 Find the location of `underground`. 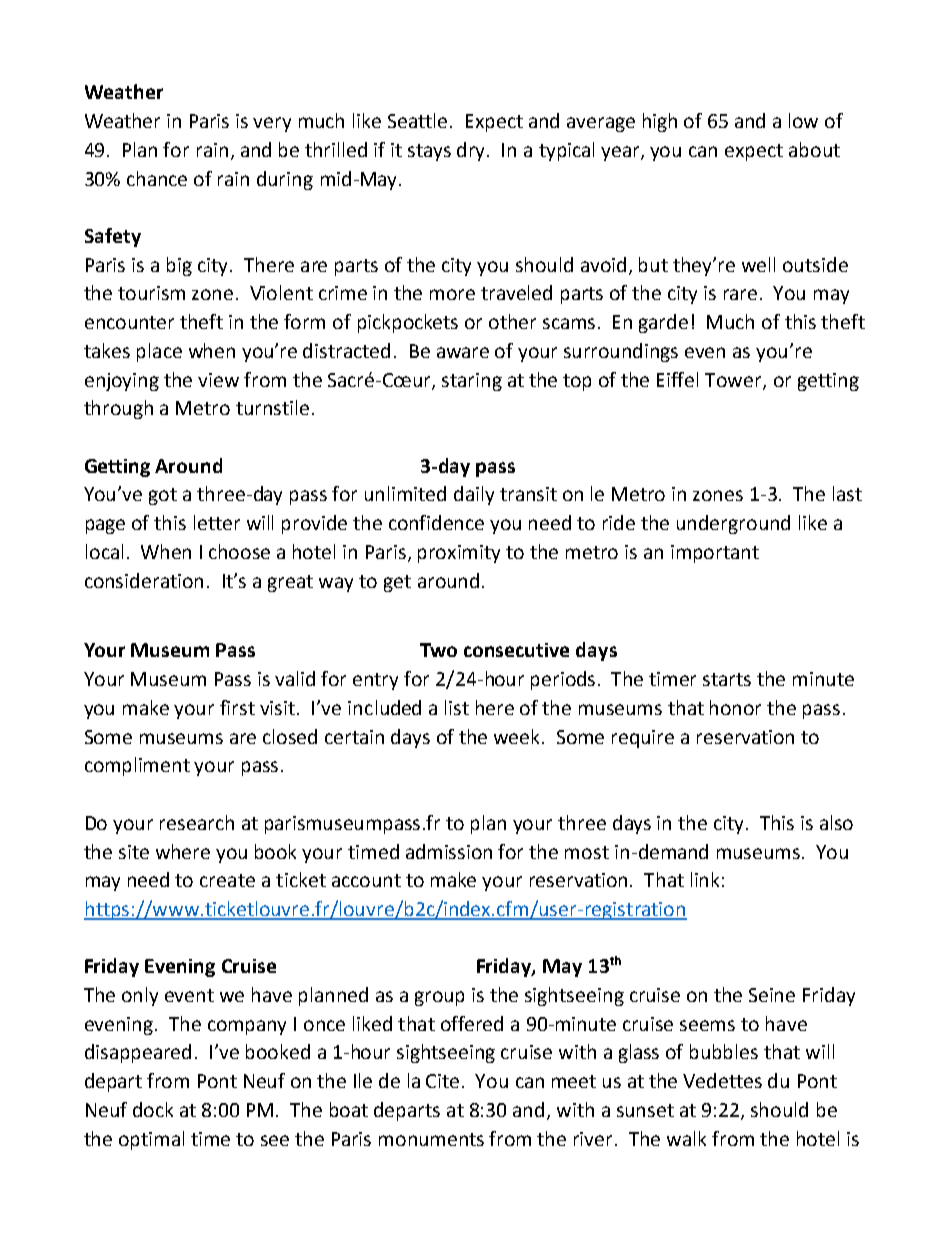

underground is located at coordinates (733, 524).
